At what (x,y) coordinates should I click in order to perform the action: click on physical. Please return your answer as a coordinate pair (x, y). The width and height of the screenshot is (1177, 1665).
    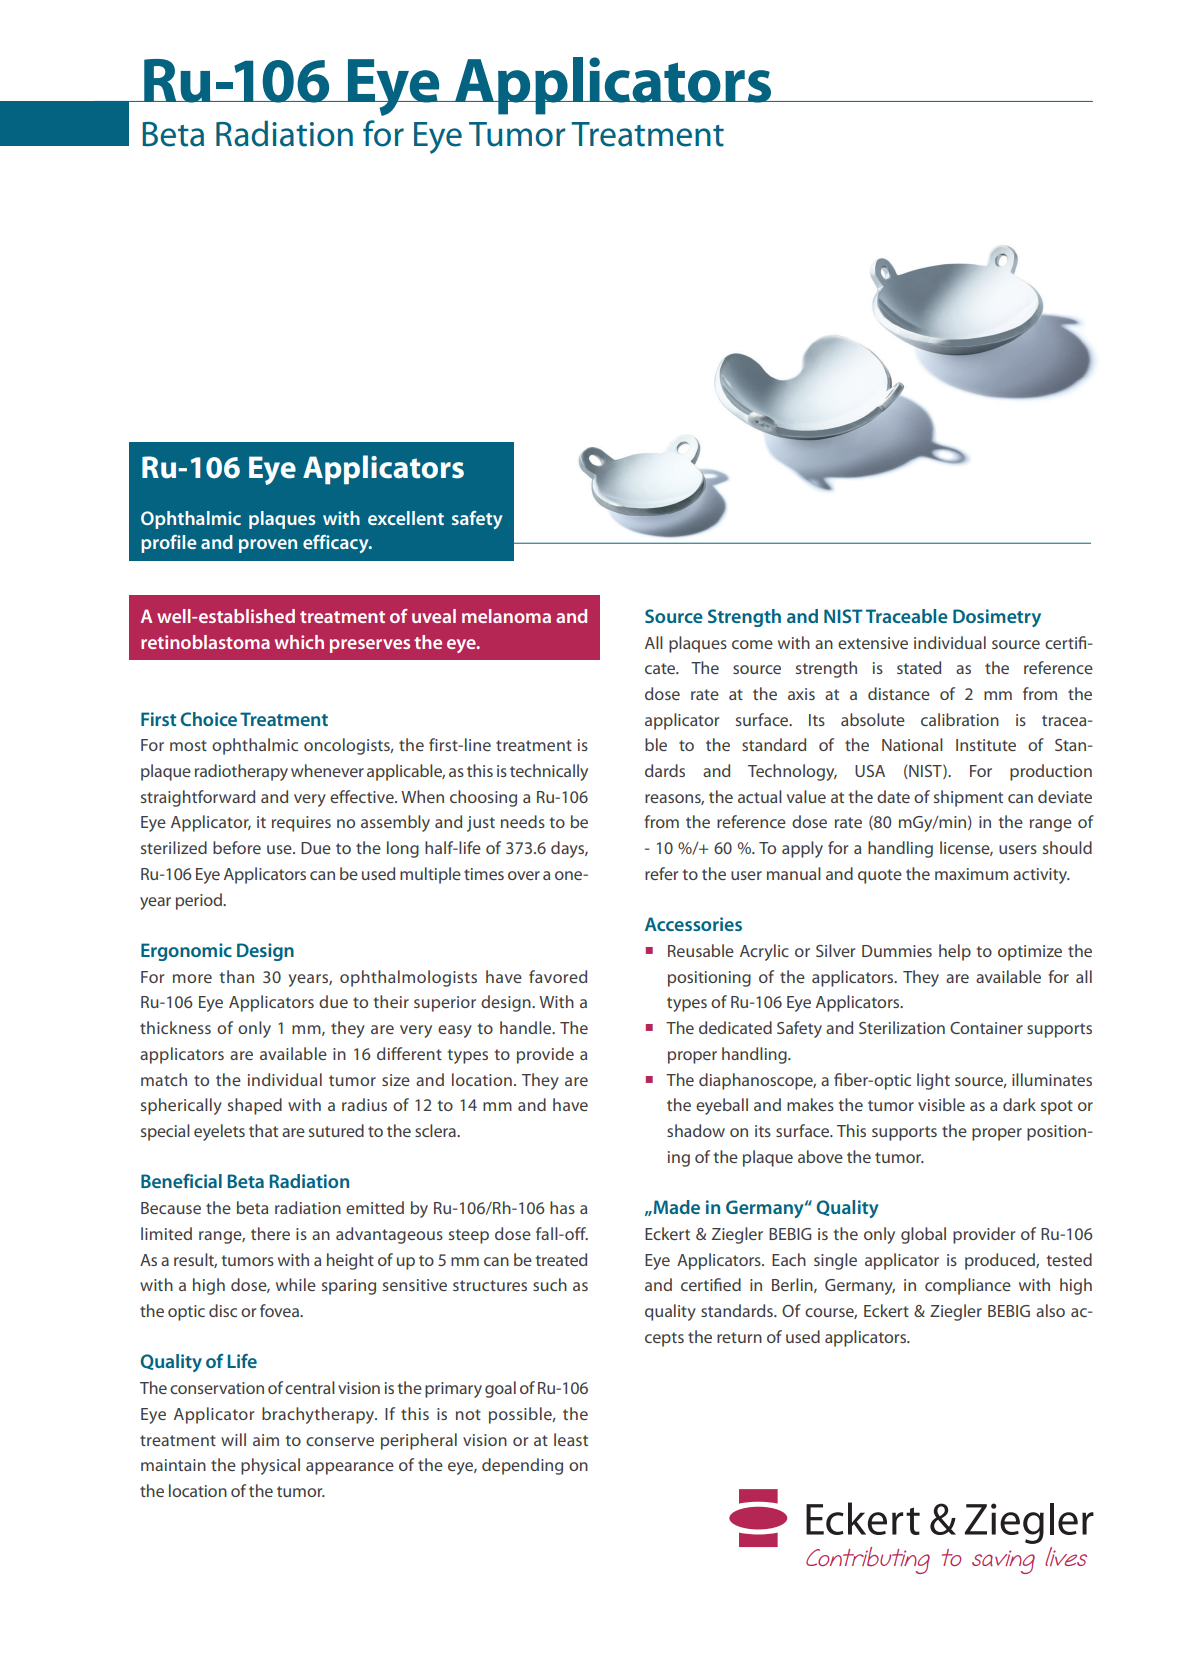
    Looking at the image, I should click on (270, 1466).
